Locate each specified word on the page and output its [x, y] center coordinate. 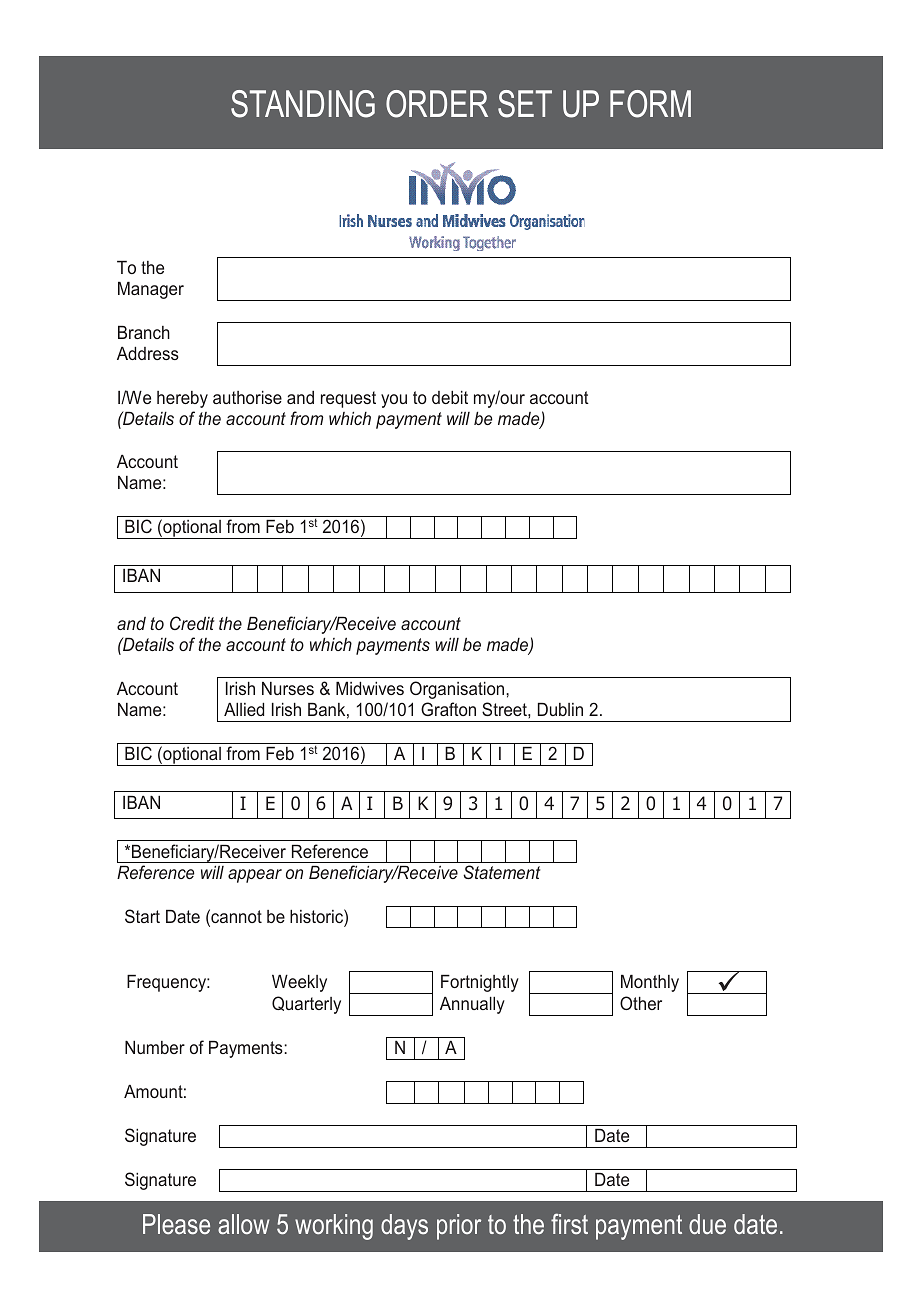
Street [505, 709]
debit [450, 397]
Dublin [560, 709]
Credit [192, 623]
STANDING [303, 104]
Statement [501, 872]
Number [155, 1047]
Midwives [370, 688]
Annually [472, 1005]
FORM [650, 104]
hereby [182, 399]
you [394, 401]
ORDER [437, 104]
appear [255, 876]
